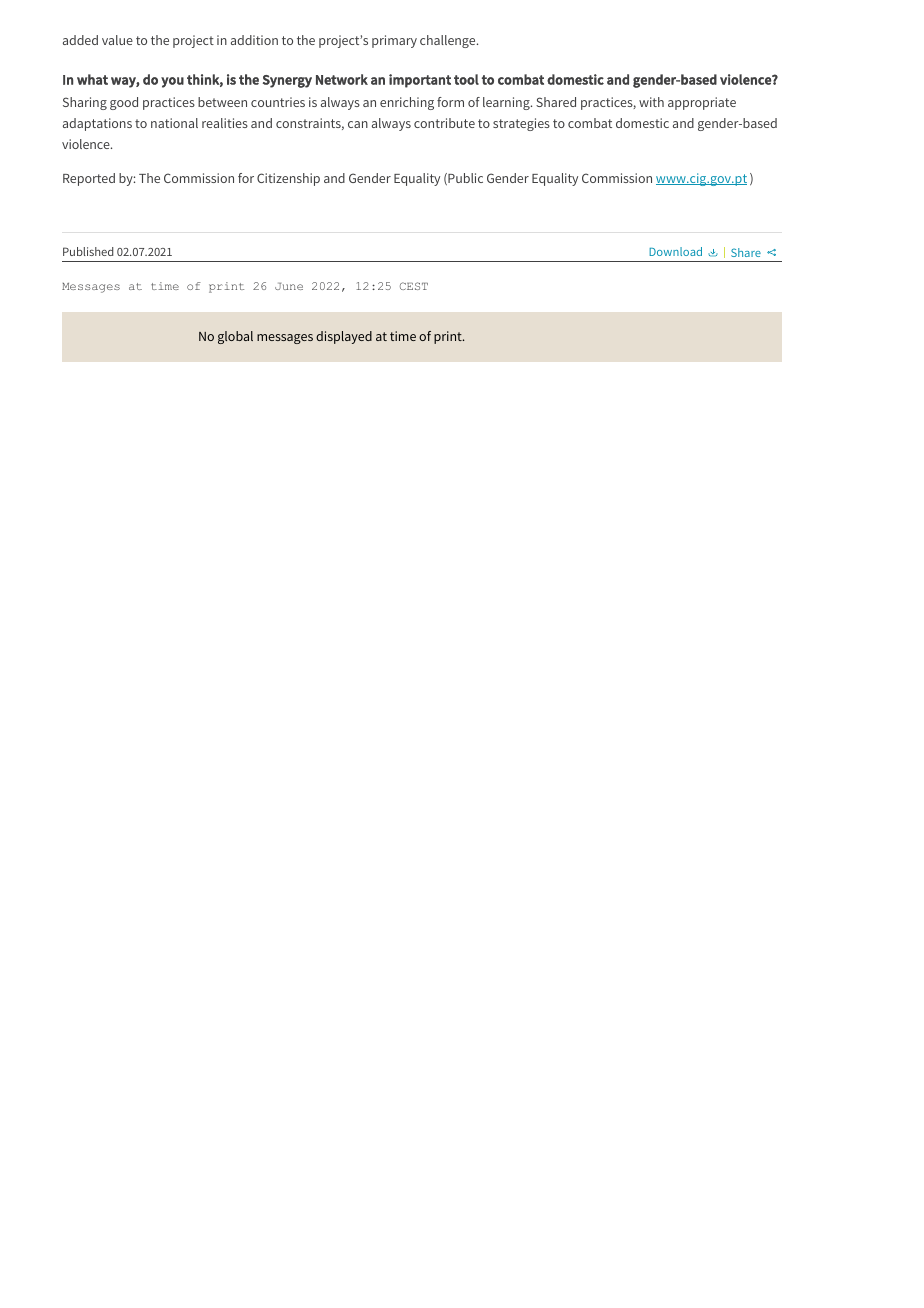 This page has height=1308, width=924. I want to click on enriching, so click(407, 103).
